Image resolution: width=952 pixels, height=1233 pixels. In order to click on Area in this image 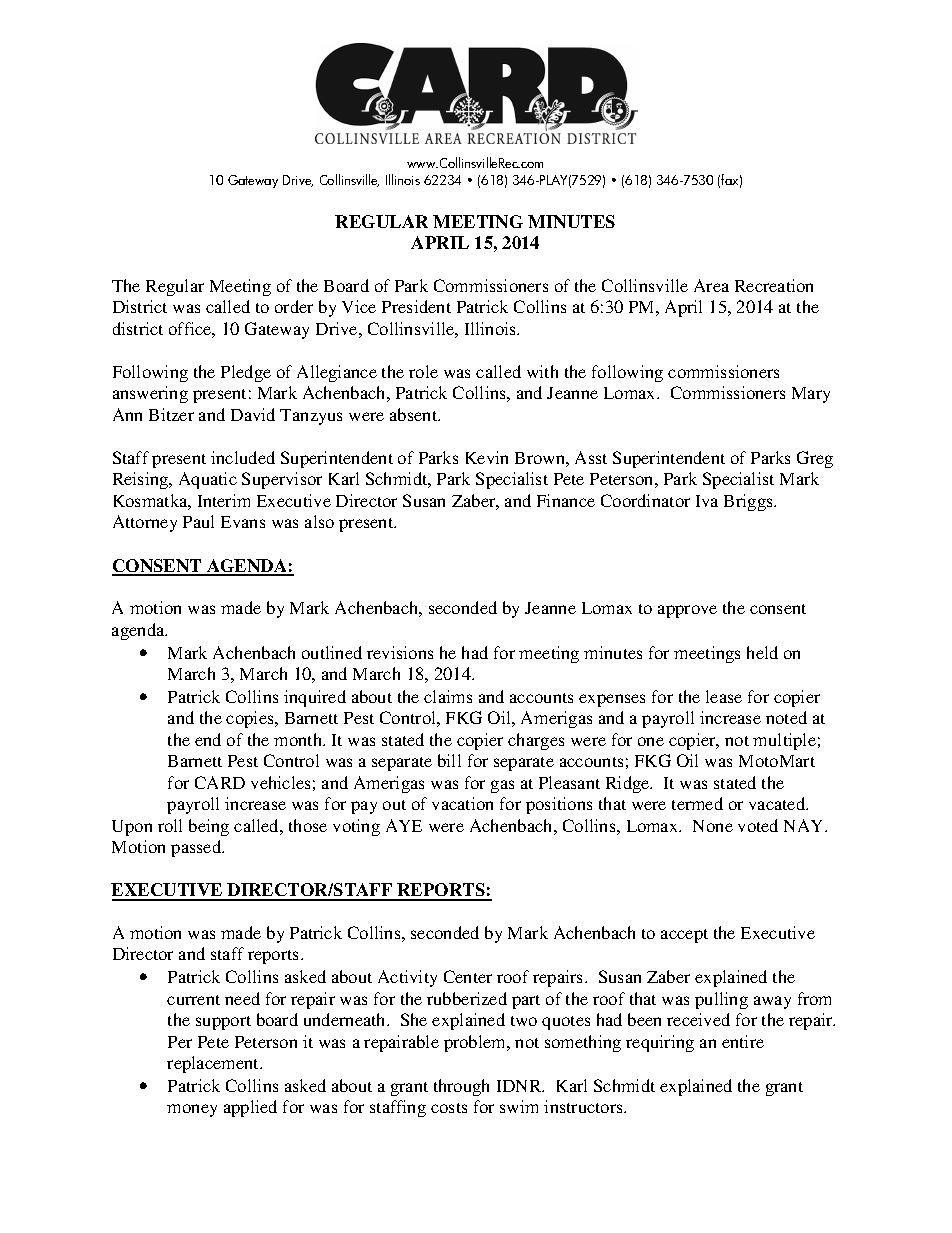, I will do `click(711, 285)`.
